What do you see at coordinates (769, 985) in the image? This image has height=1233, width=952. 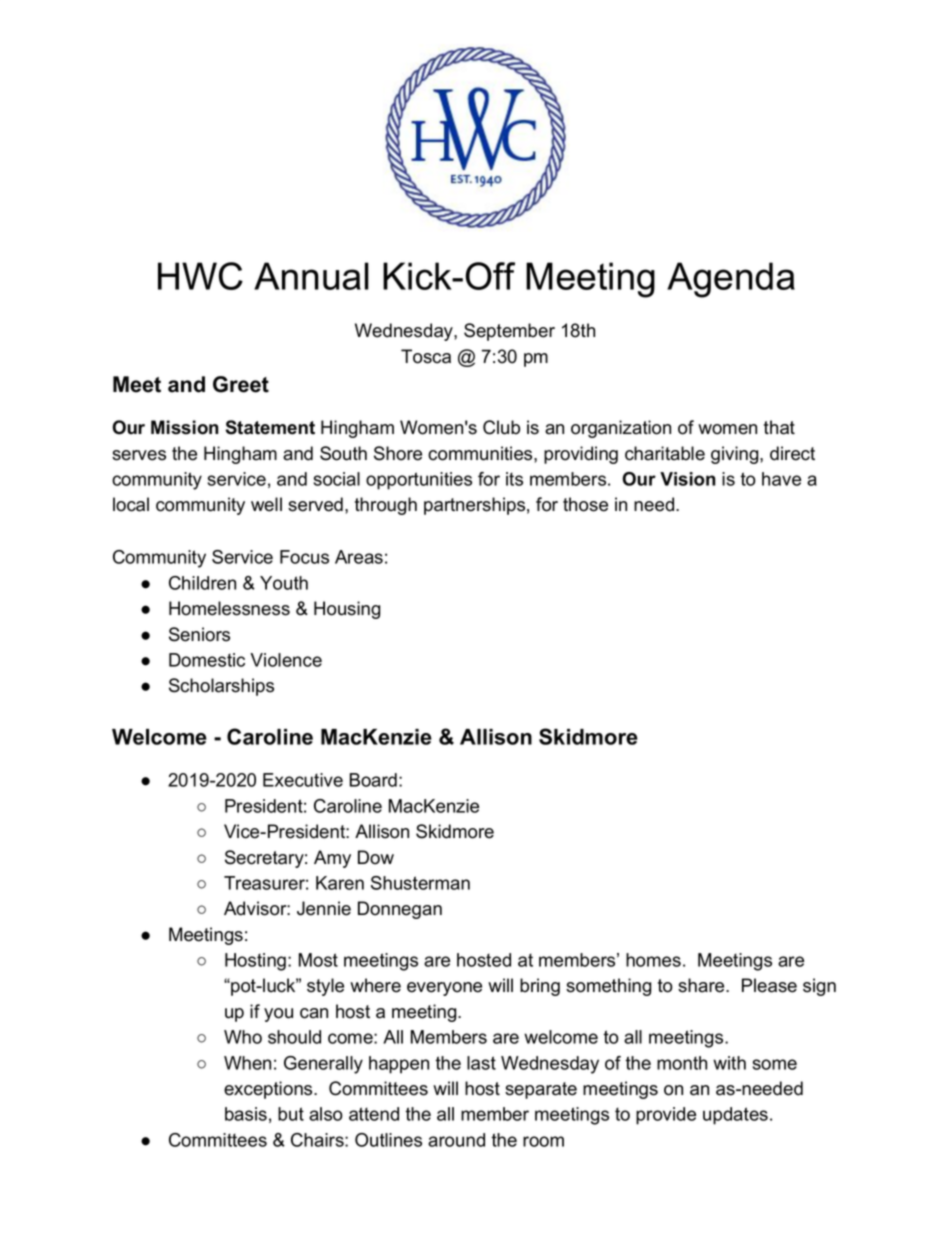 I see `Please` at bounding box center [769, 985].
